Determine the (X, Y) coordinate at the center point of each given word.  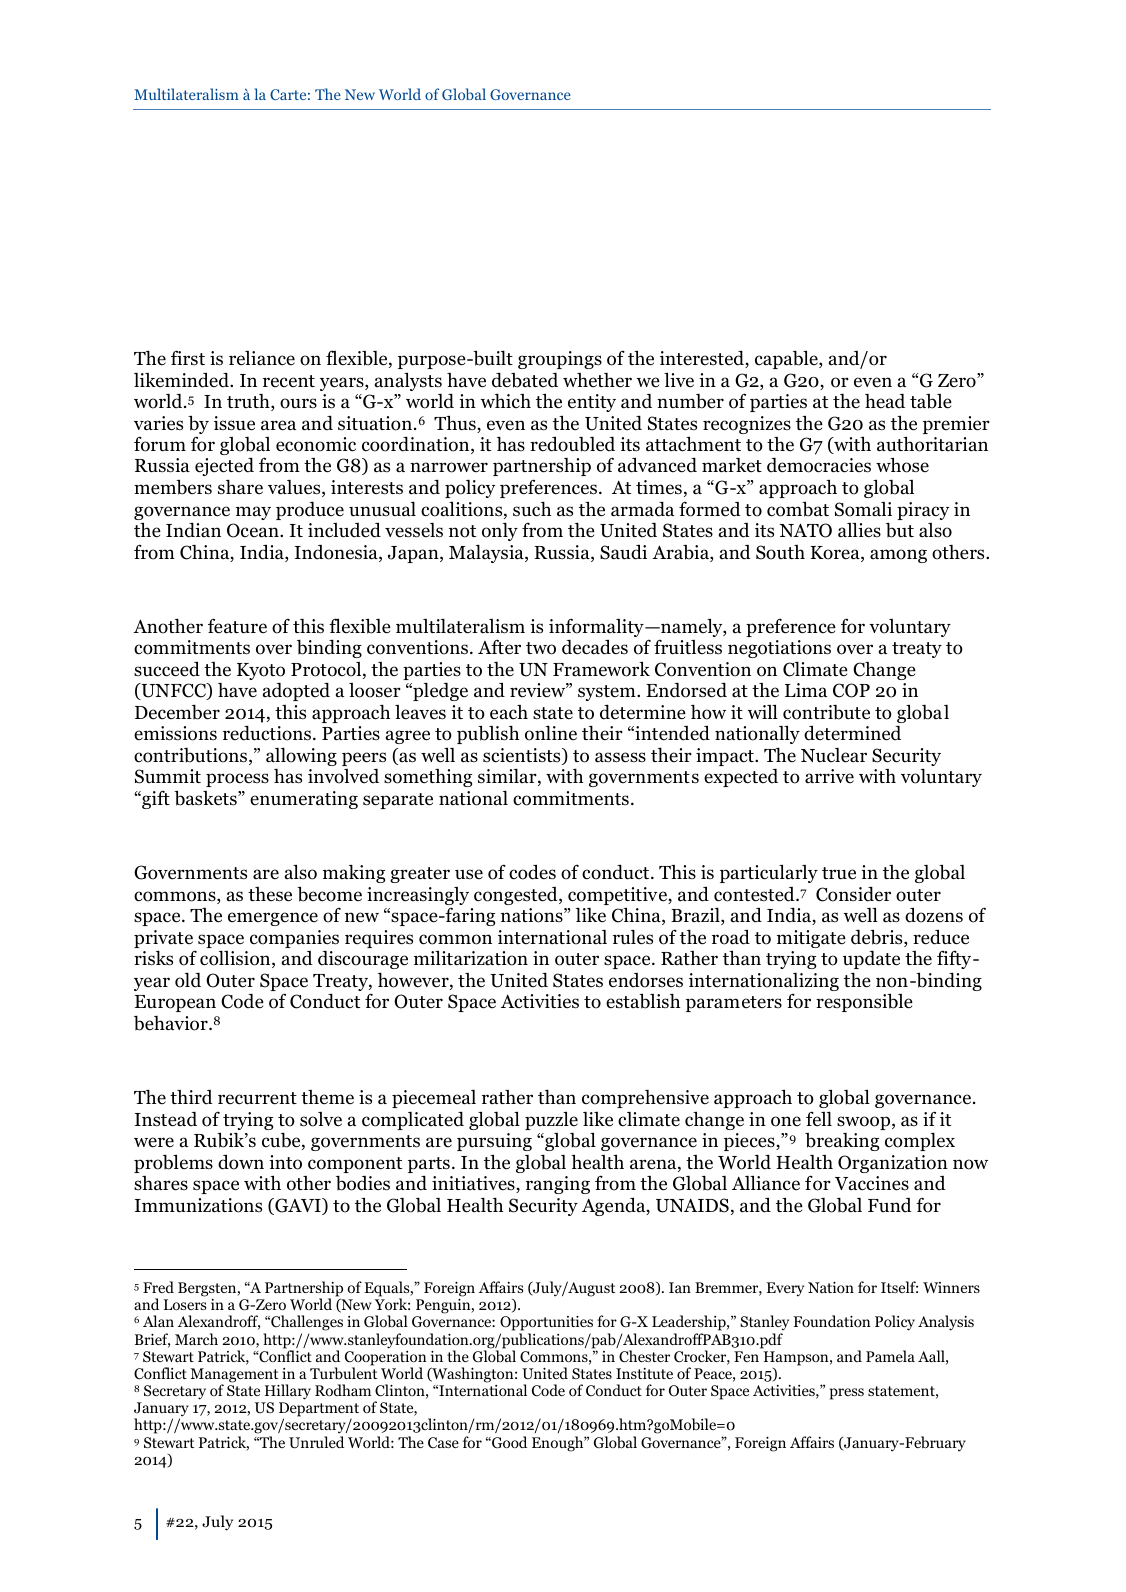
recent (289, 381)
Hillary (288, 1392)
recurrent (257, 1098)
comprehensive (645, 1099)
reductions (268, 733)
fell (819, 1119)
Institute (644, 1373)
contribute (826, 712)
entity (592, 403)
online (551, 733)
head (885, 401)
